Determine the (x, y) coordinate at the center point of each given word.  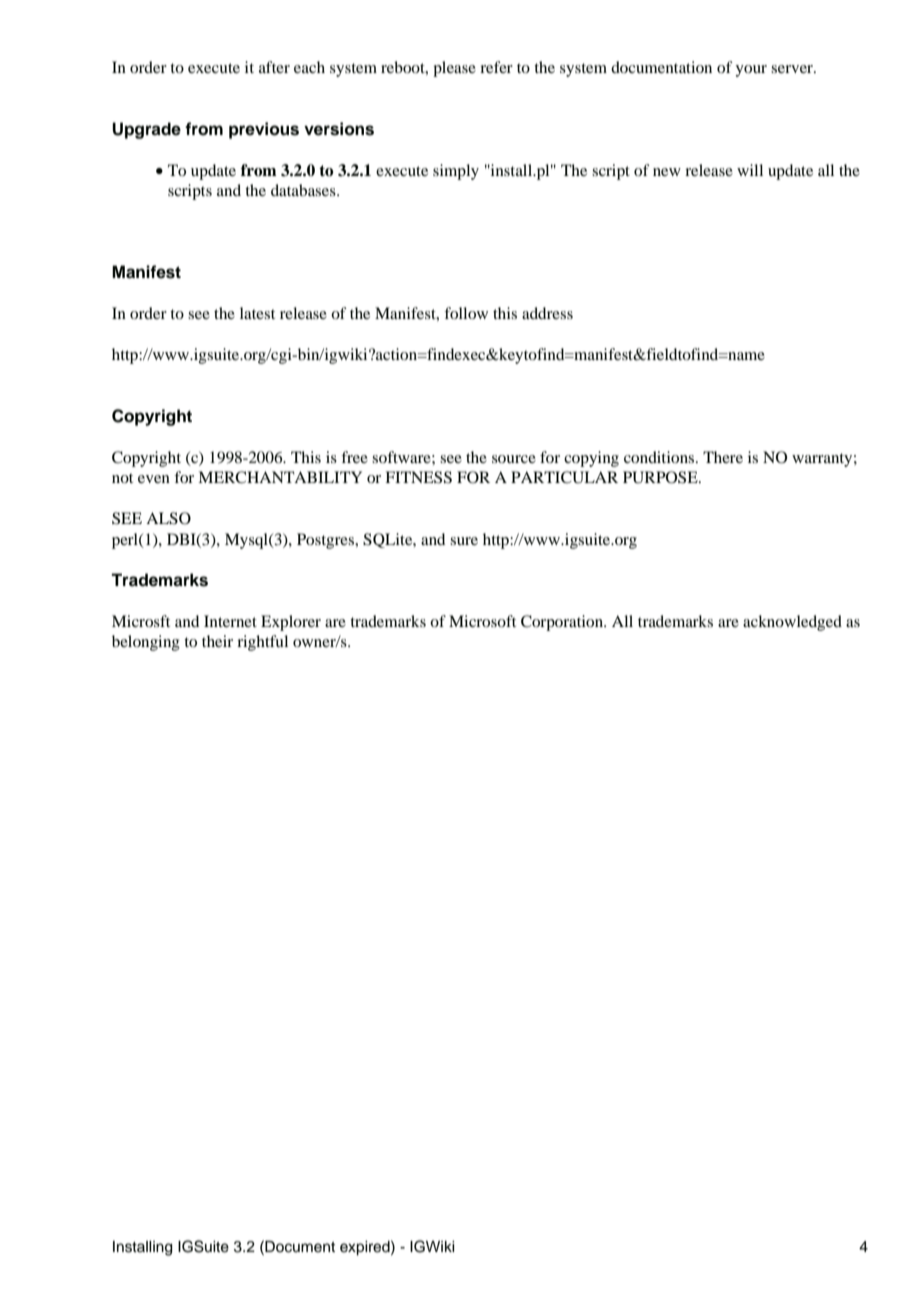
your (751, 71)
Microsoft (482, 621)
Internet (230, 621)
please (454, 69)
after (274, 67)
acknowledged (792, 623)
